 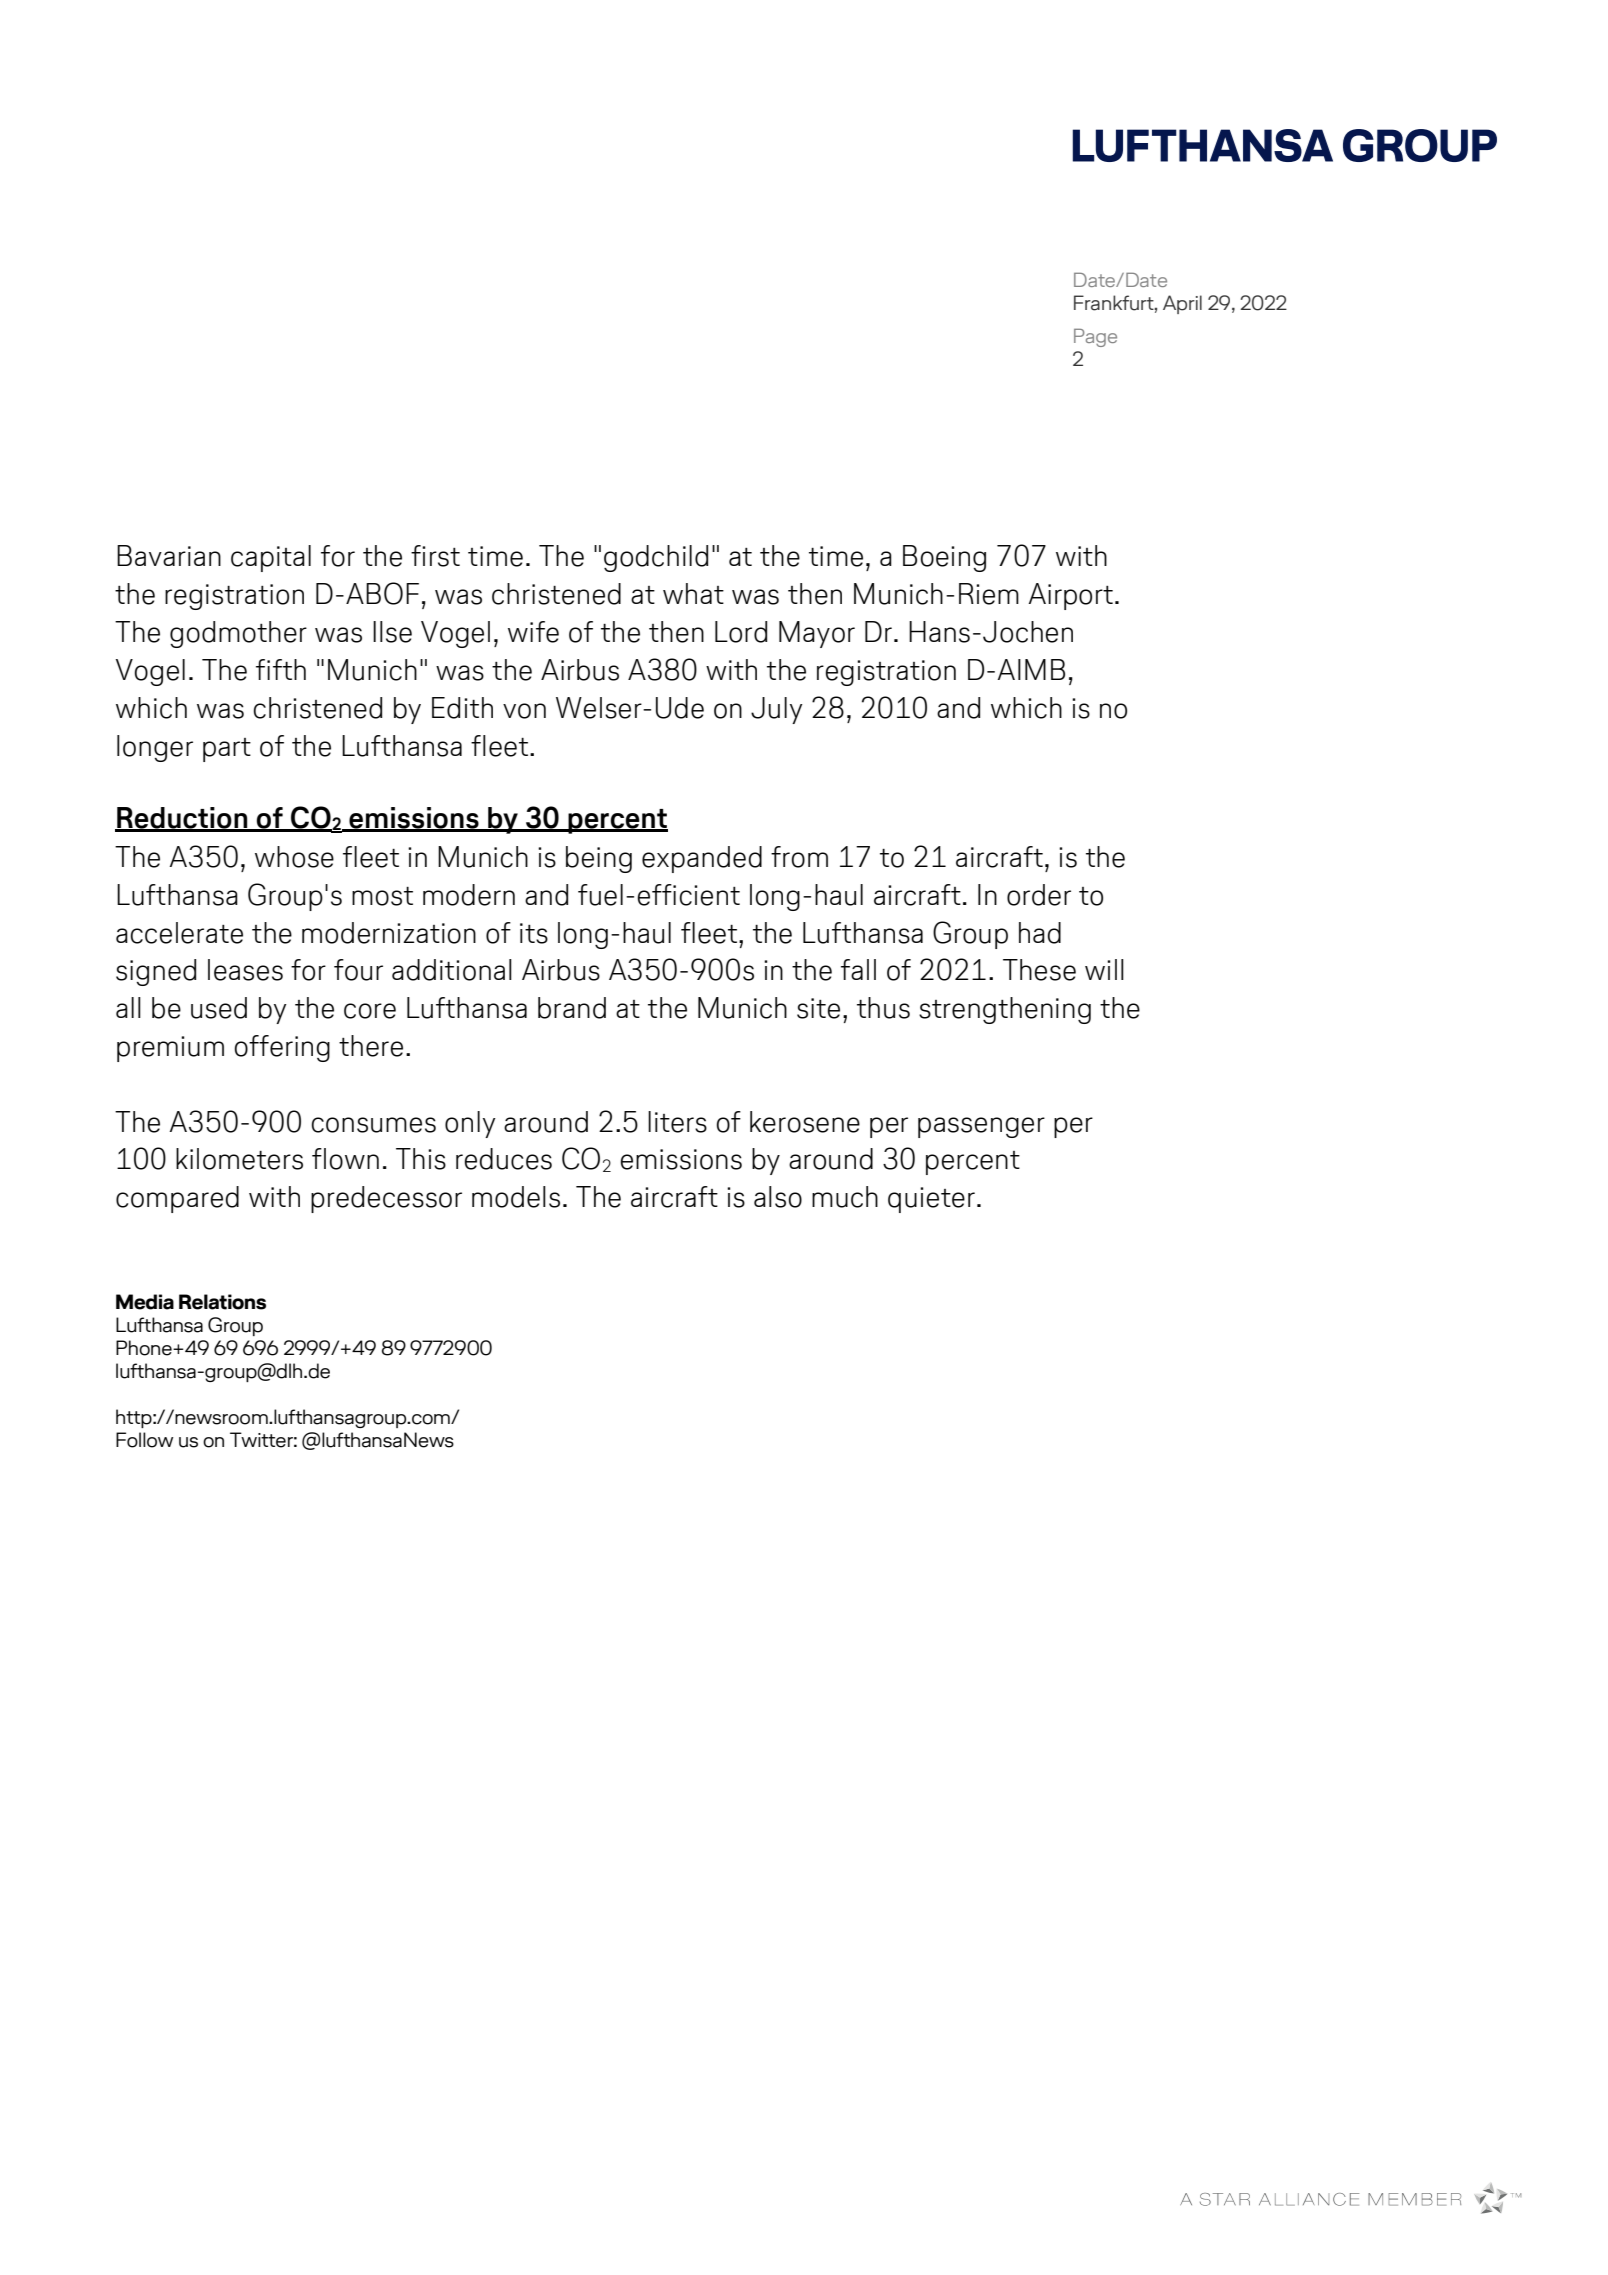 What do you see at coordinates (144, 1440) in the image?
I see `Follow` at bounding box center [144, 1440].
